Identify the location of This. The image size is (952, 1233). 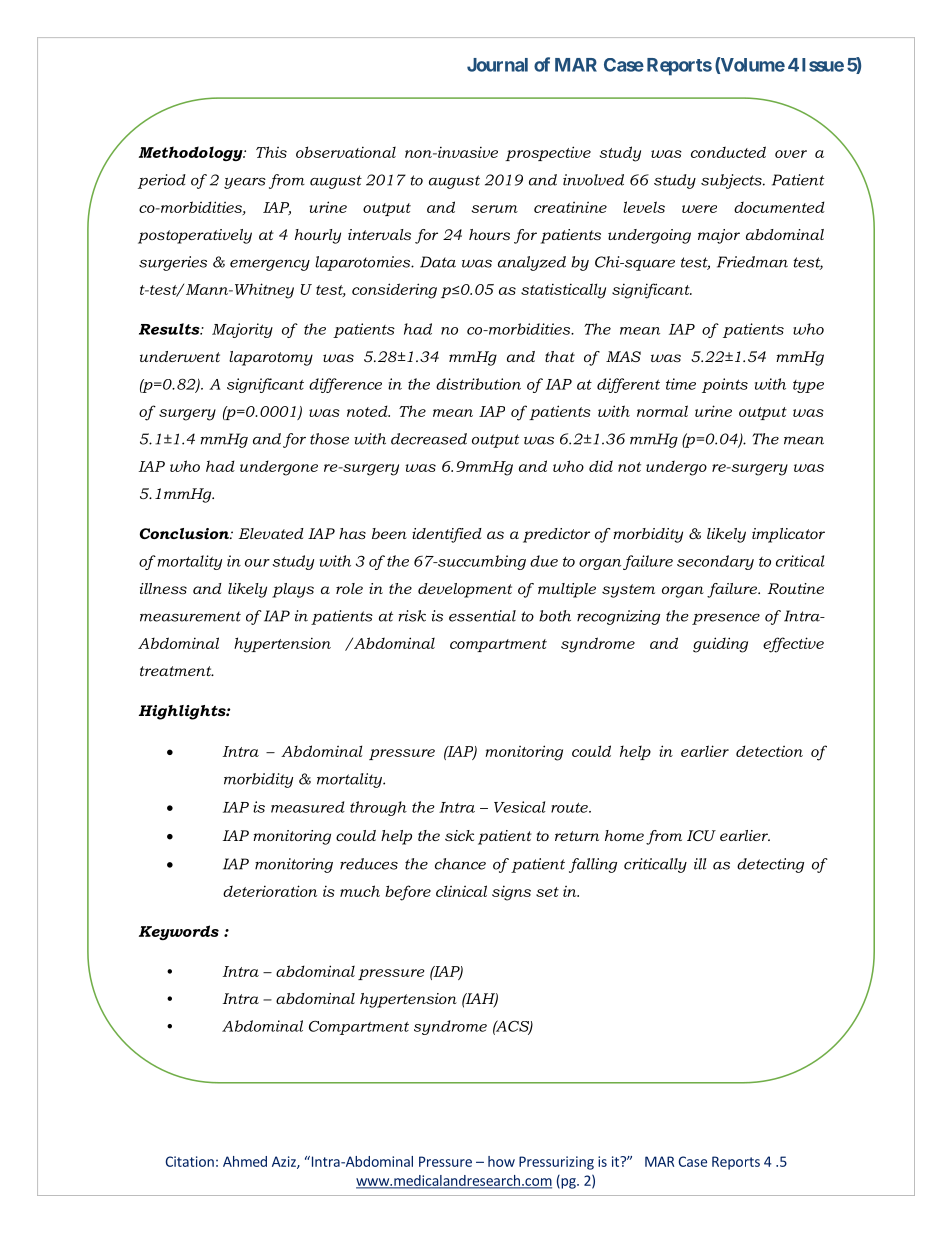
(271, 152).
